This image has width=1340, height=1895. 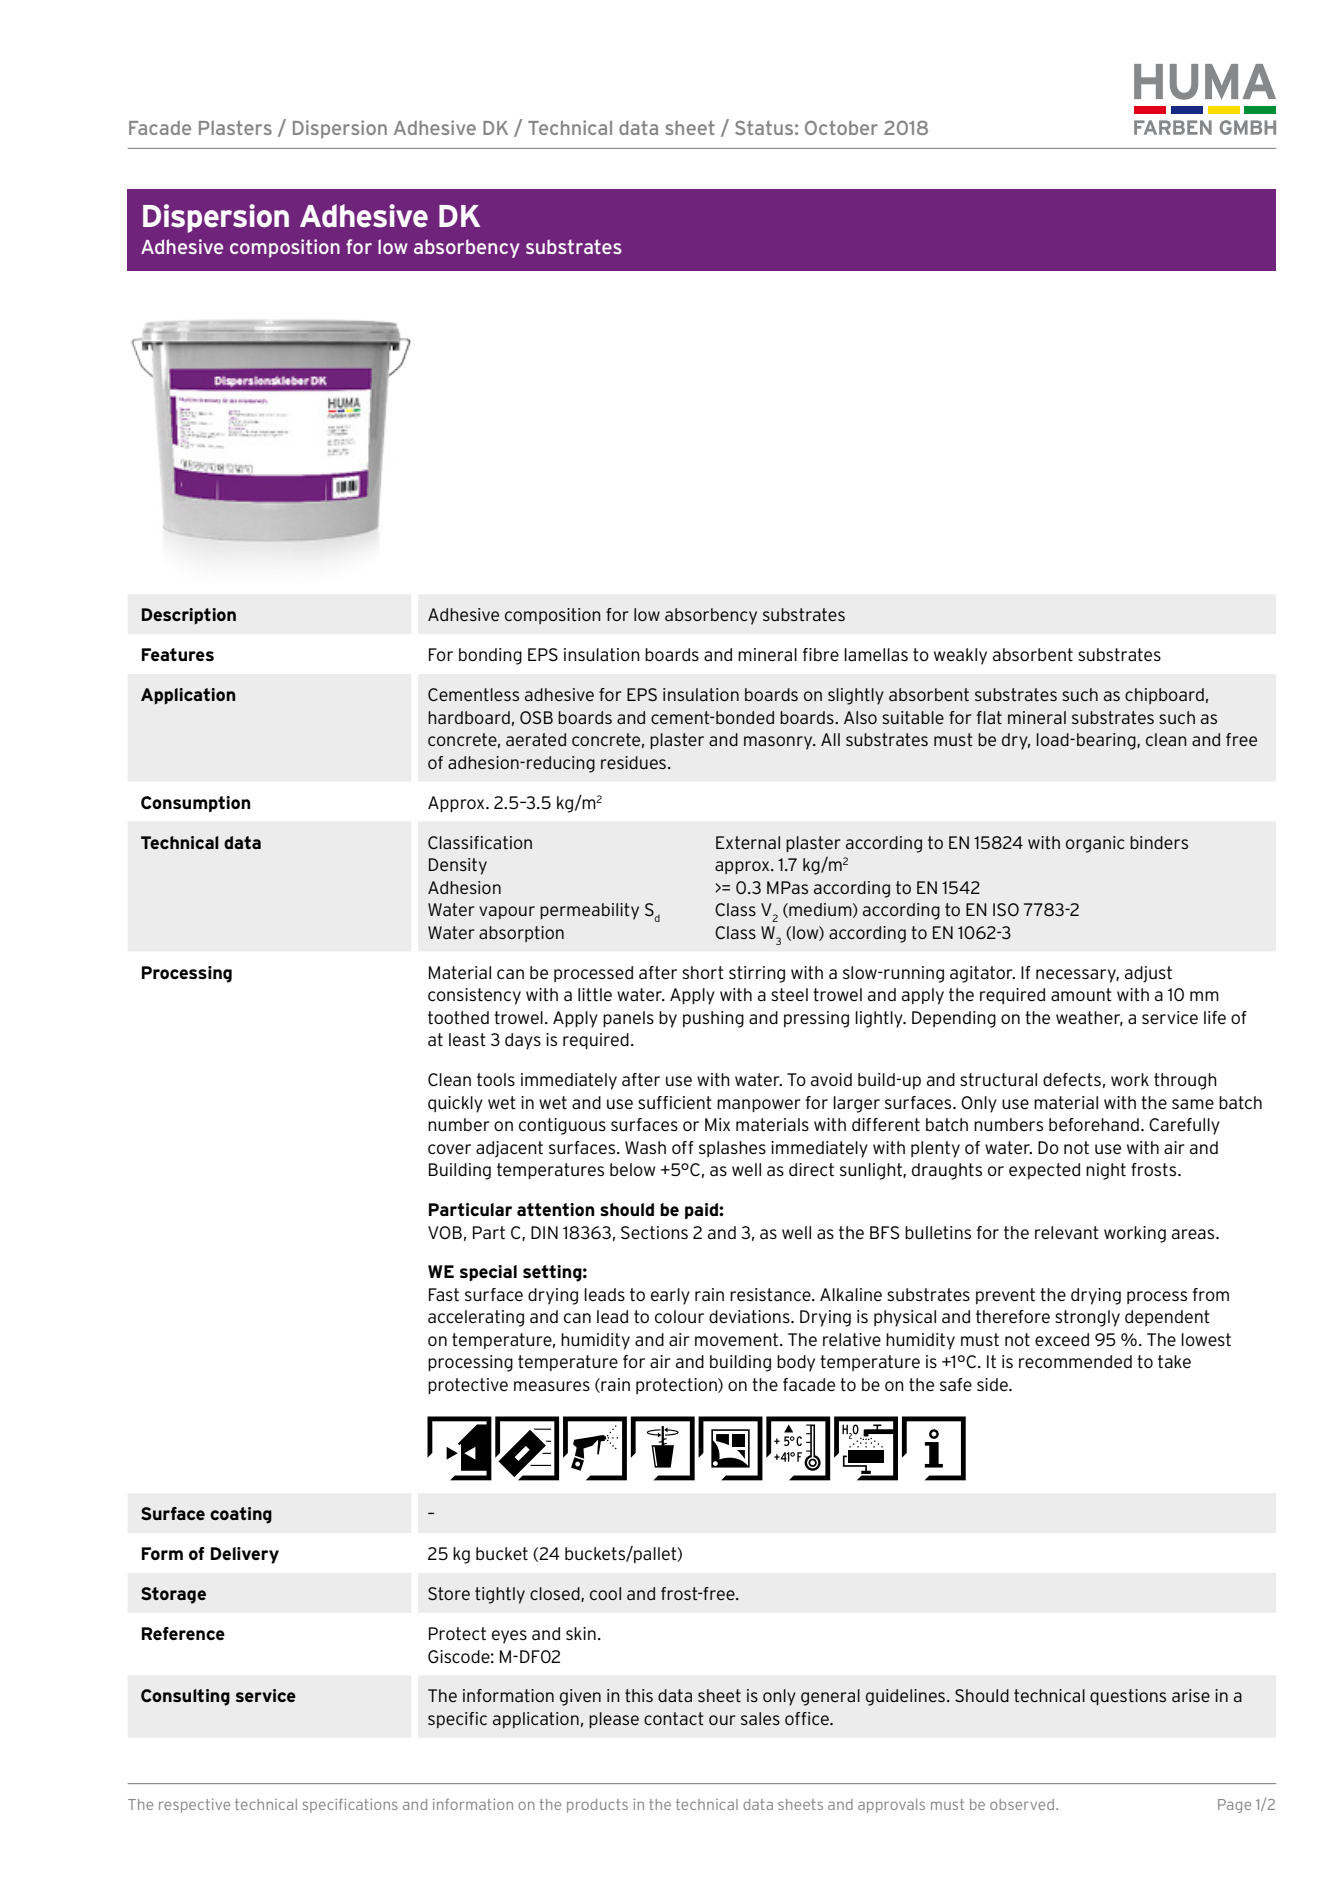 What do you see at coordinates (194, 1806) in the image?
I see `respective` at bounding box center [194, 1806].
